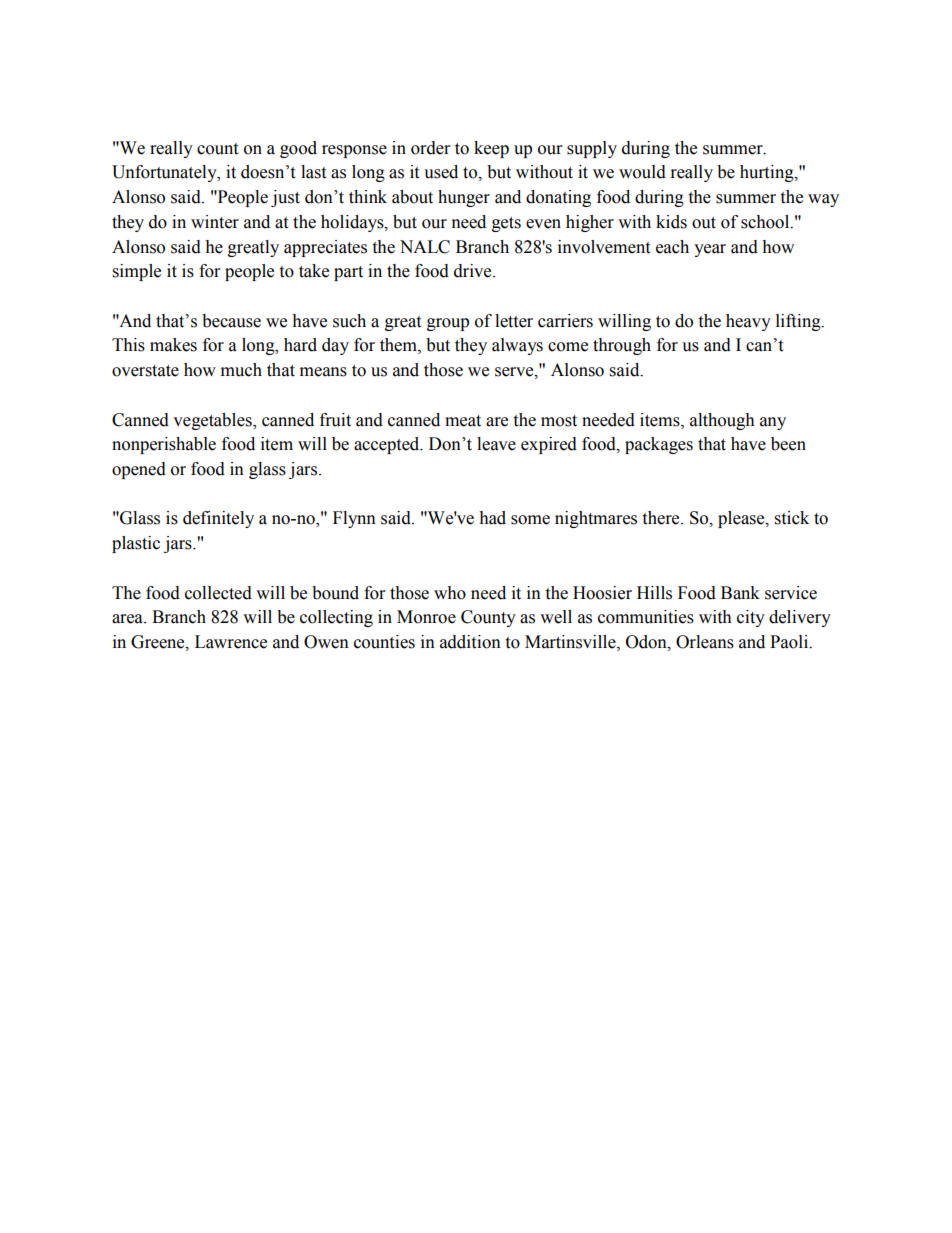 The width and height of the screenshot is (952, 1233). I want to click on group, so click(448, 324).
